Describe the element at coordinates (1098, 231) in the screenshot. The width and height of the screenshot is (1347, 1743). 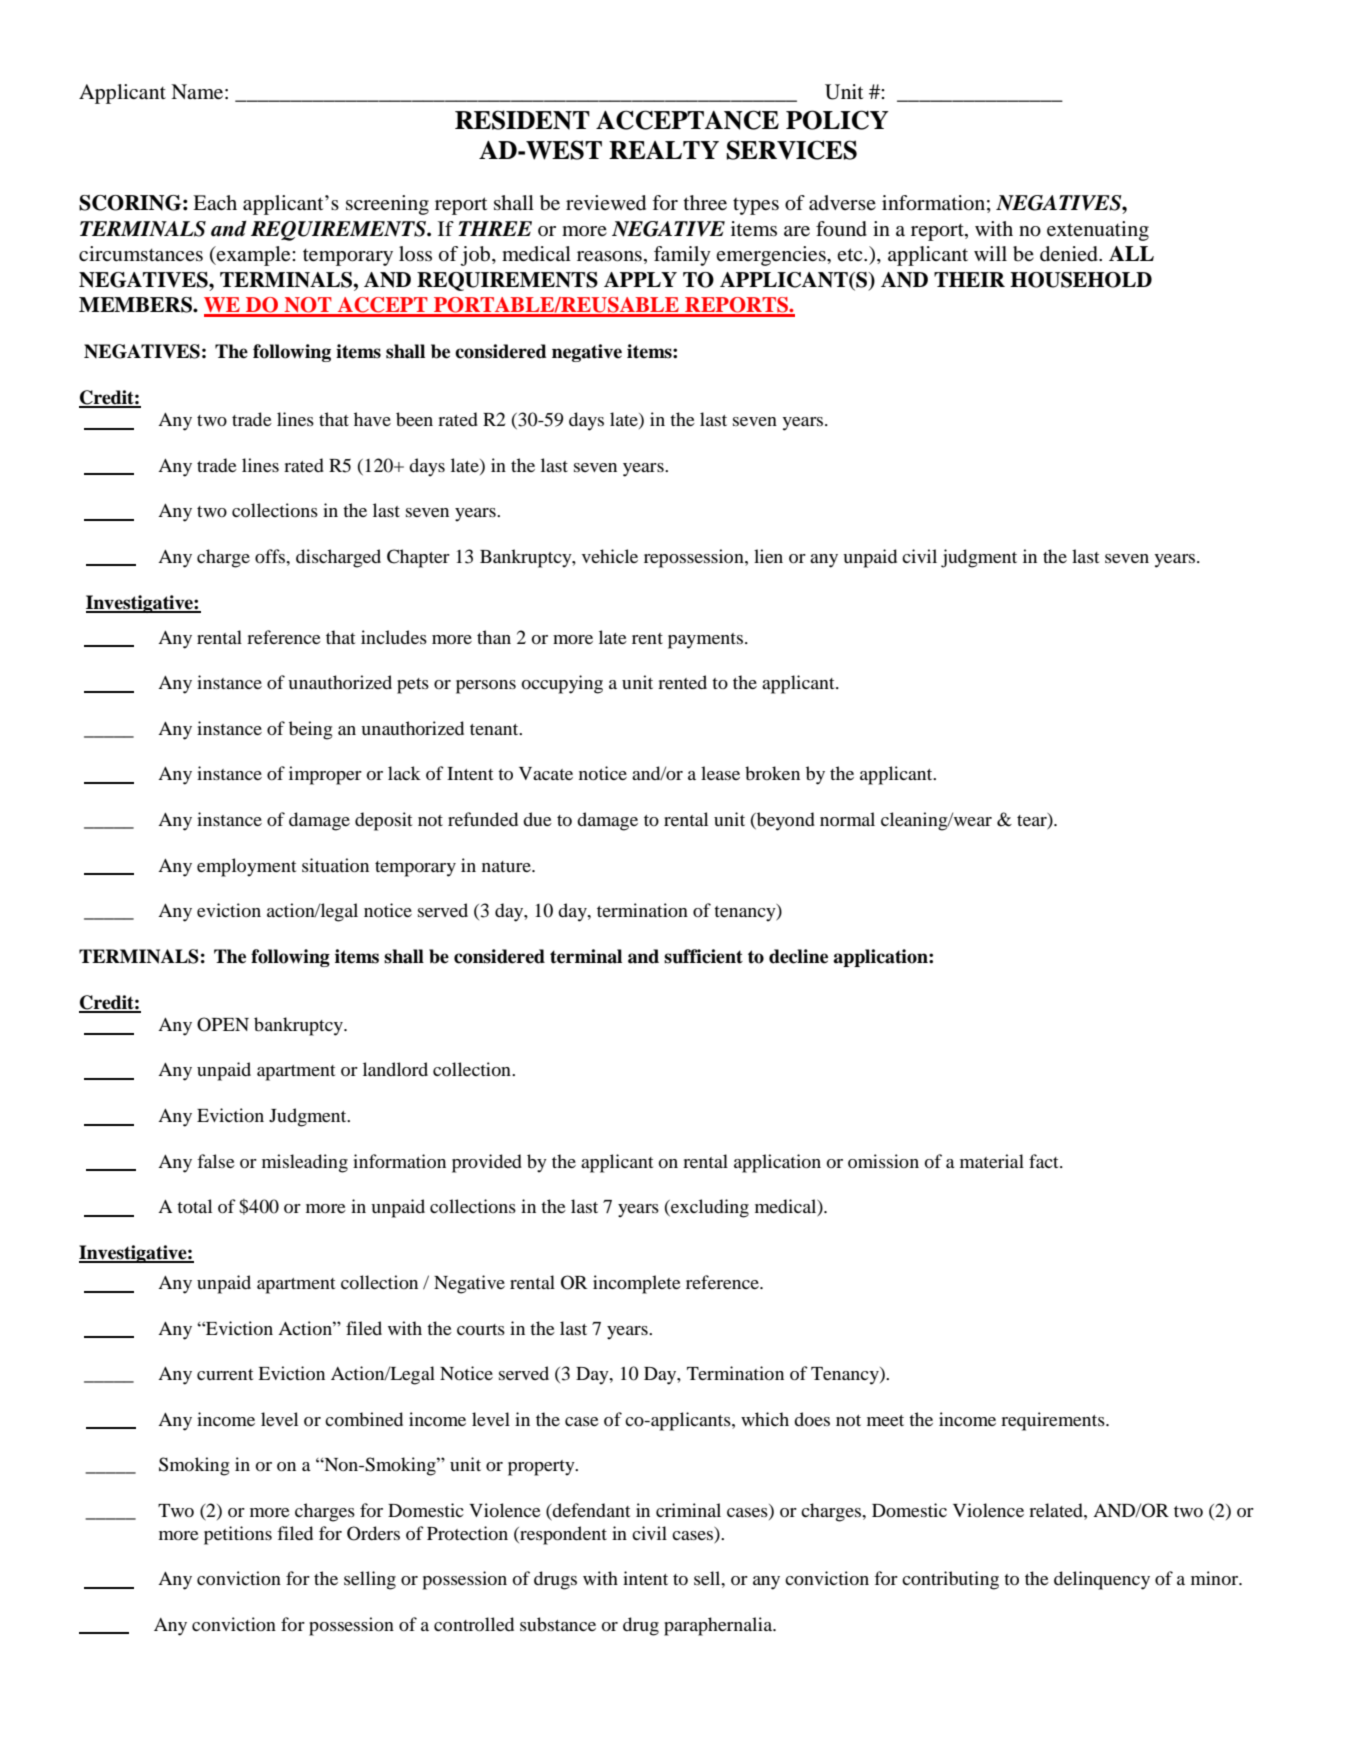
I see `extenuating` at that location.
